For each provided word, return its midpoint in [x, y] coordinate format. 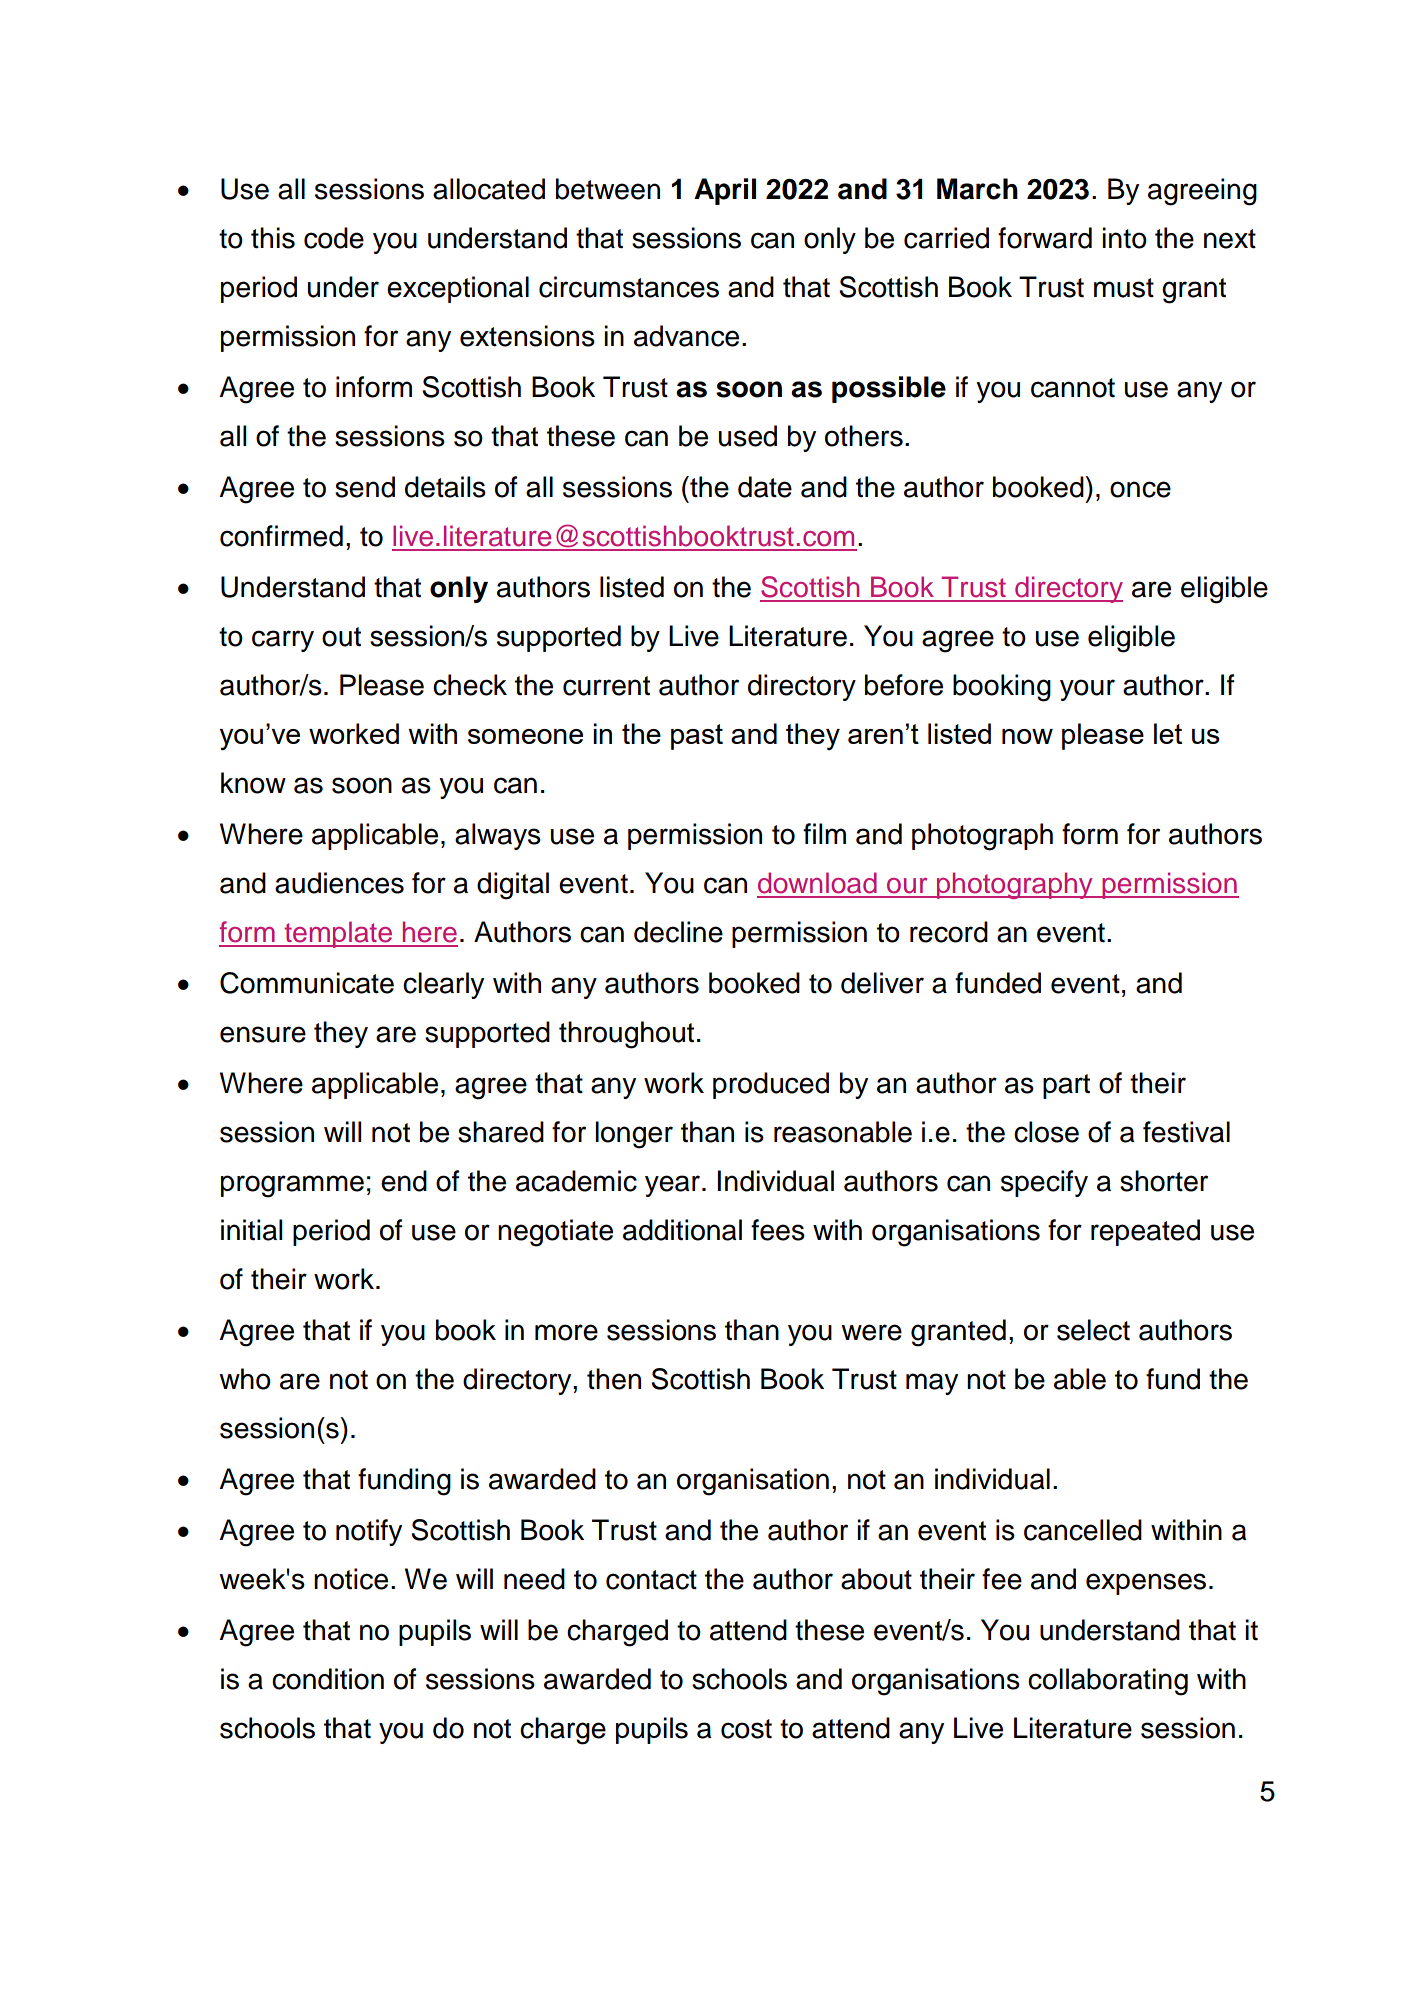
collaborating [1108, 1682]
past [697, 737]
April [725, 191]
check [470, 685]
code [334, 238]
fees [778, 1230]
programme [292, 1186]
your [1087, 690]
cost [746, 1729]
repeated [1145, 1232]
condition [328, 1679]
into [1124, 238]
